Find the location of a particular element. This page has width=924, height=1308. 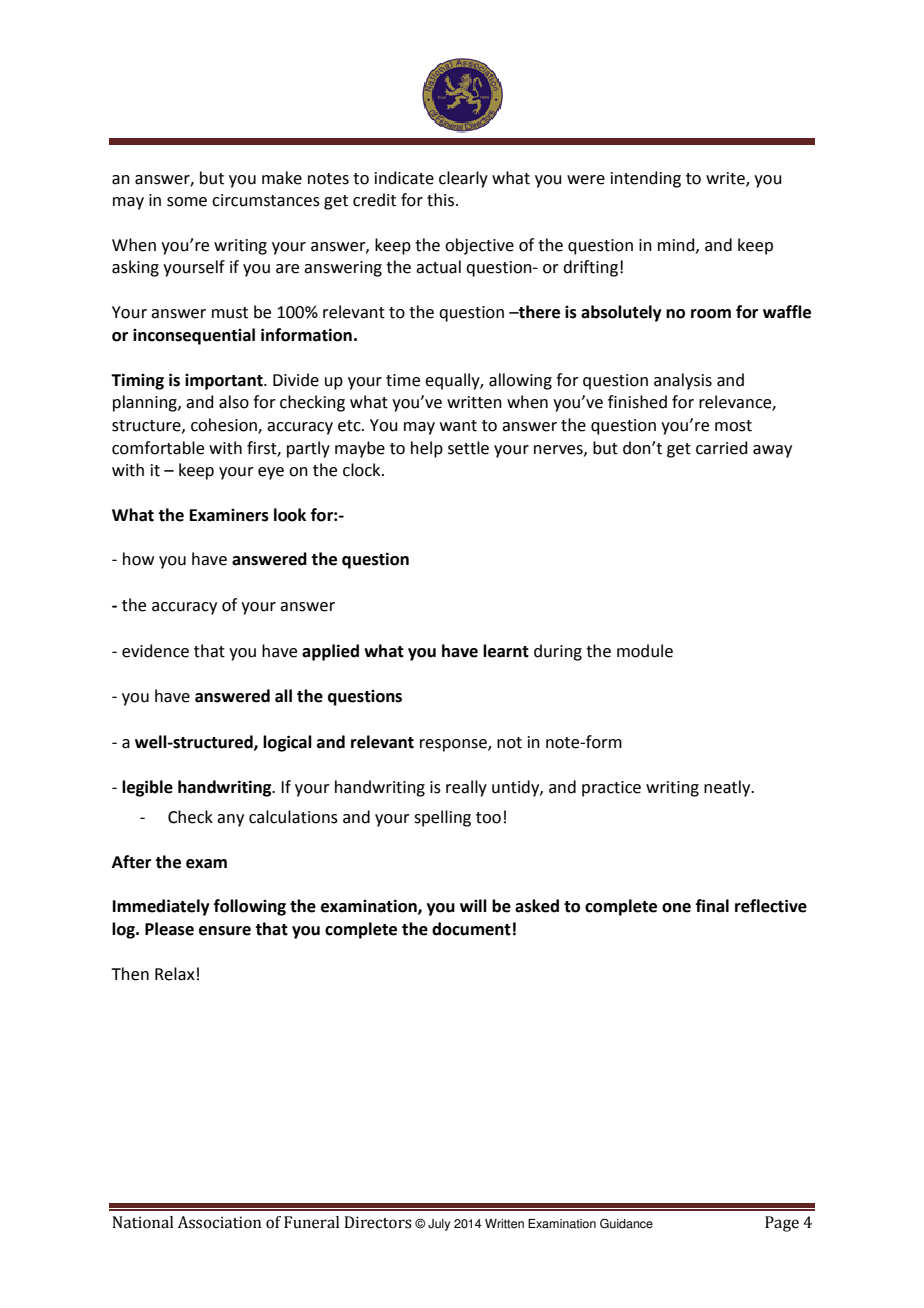

how is located at coordinates (138, 559).
